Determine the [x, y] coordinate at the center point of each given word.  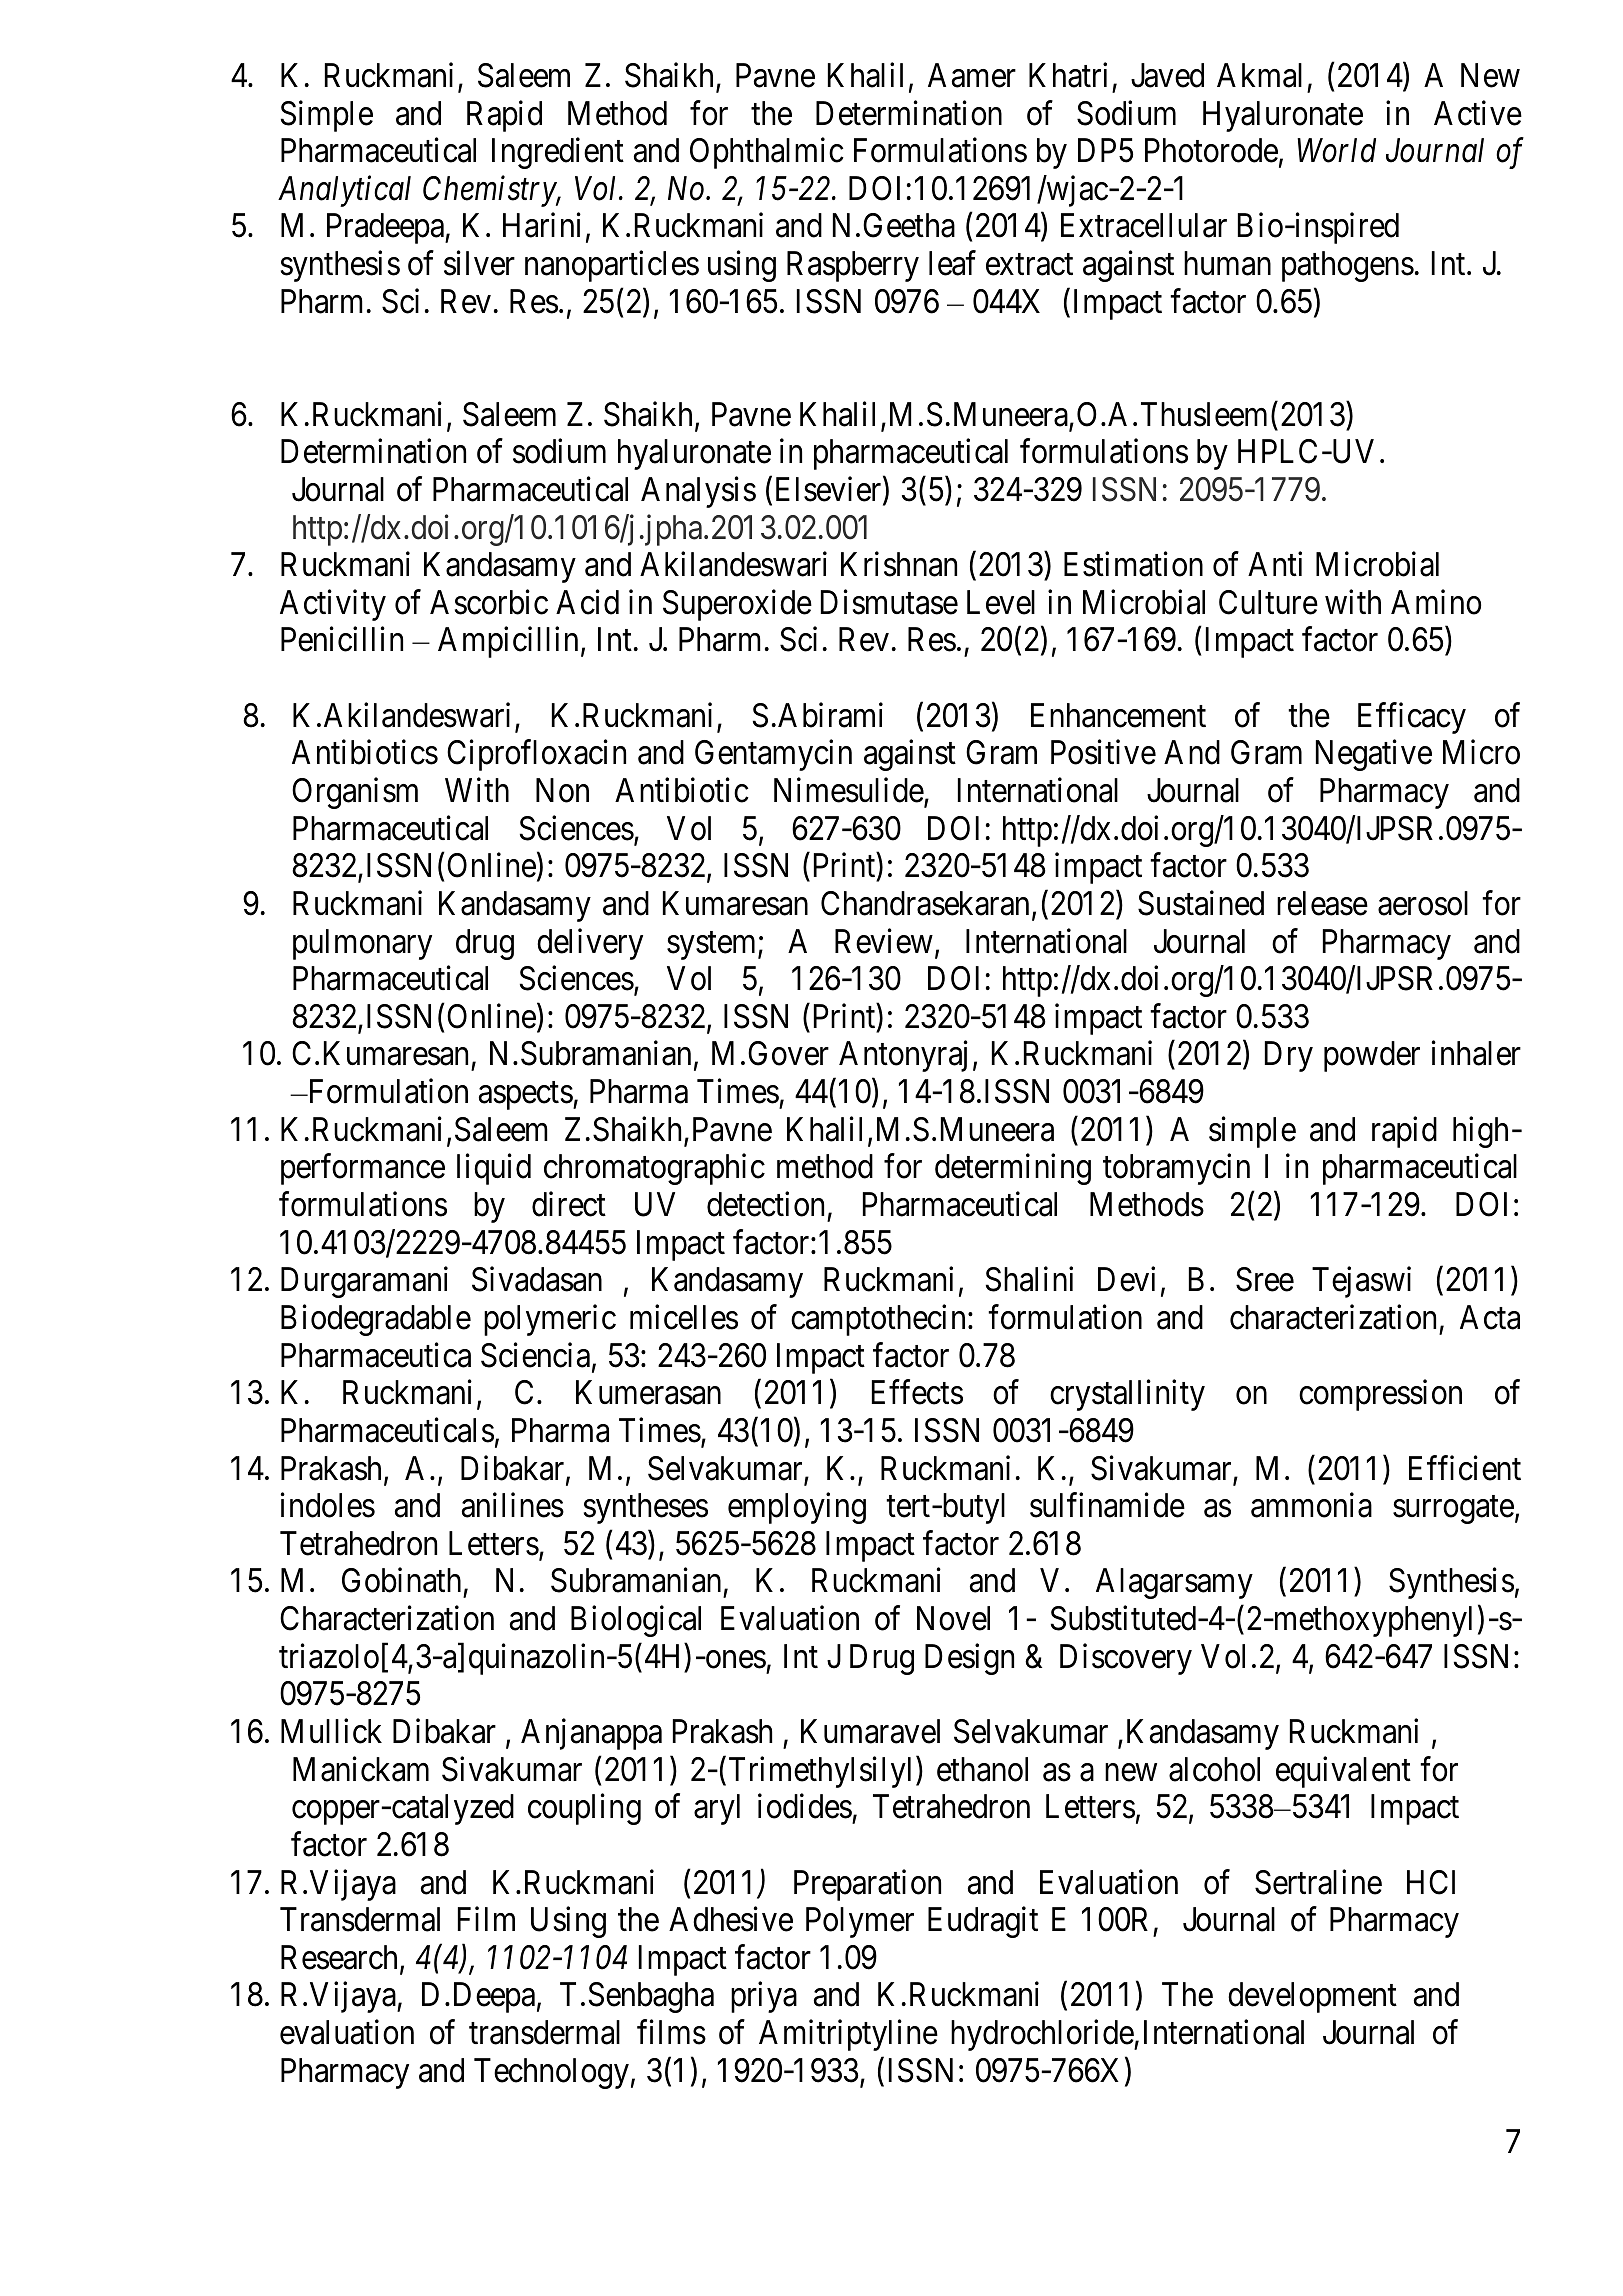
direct [569, 1204]
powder [1372, 1056]
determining [1013, 1169]
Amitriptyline [848, 2035]
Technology [551, 2073]
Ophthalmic [767, 153]
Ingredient [558, 153]
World [1336, 150]
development [1312, 1997]
